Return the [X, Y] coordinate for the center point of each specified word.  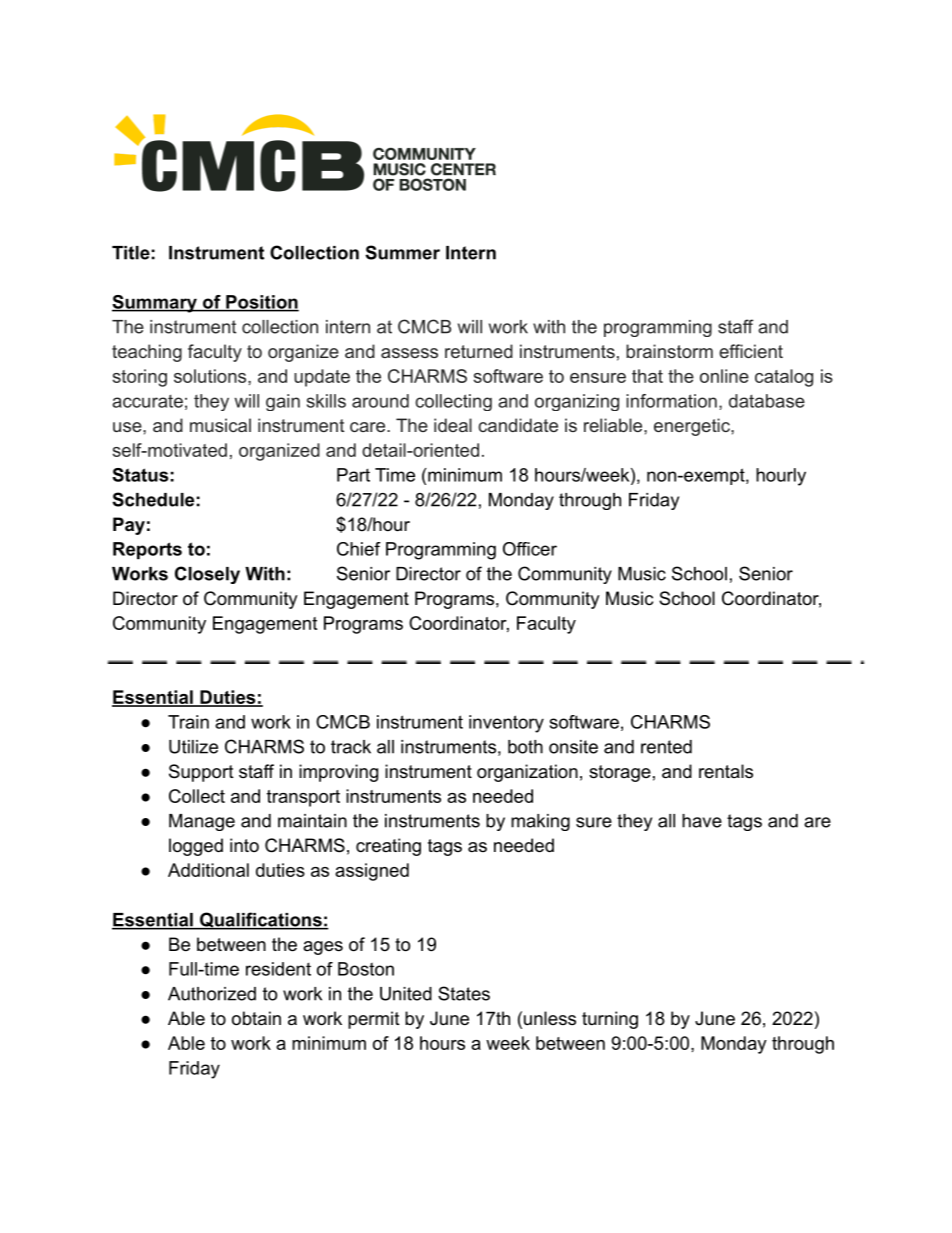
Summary [155, 304]
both [525, 747]
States [464, 993]
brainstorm [669, 351]
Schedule [153, 499]
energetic [693, 427]
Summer [402, 252]
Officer [530, 549]
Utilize [193, 747]
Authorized [212, 994]
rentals [726, 771]
